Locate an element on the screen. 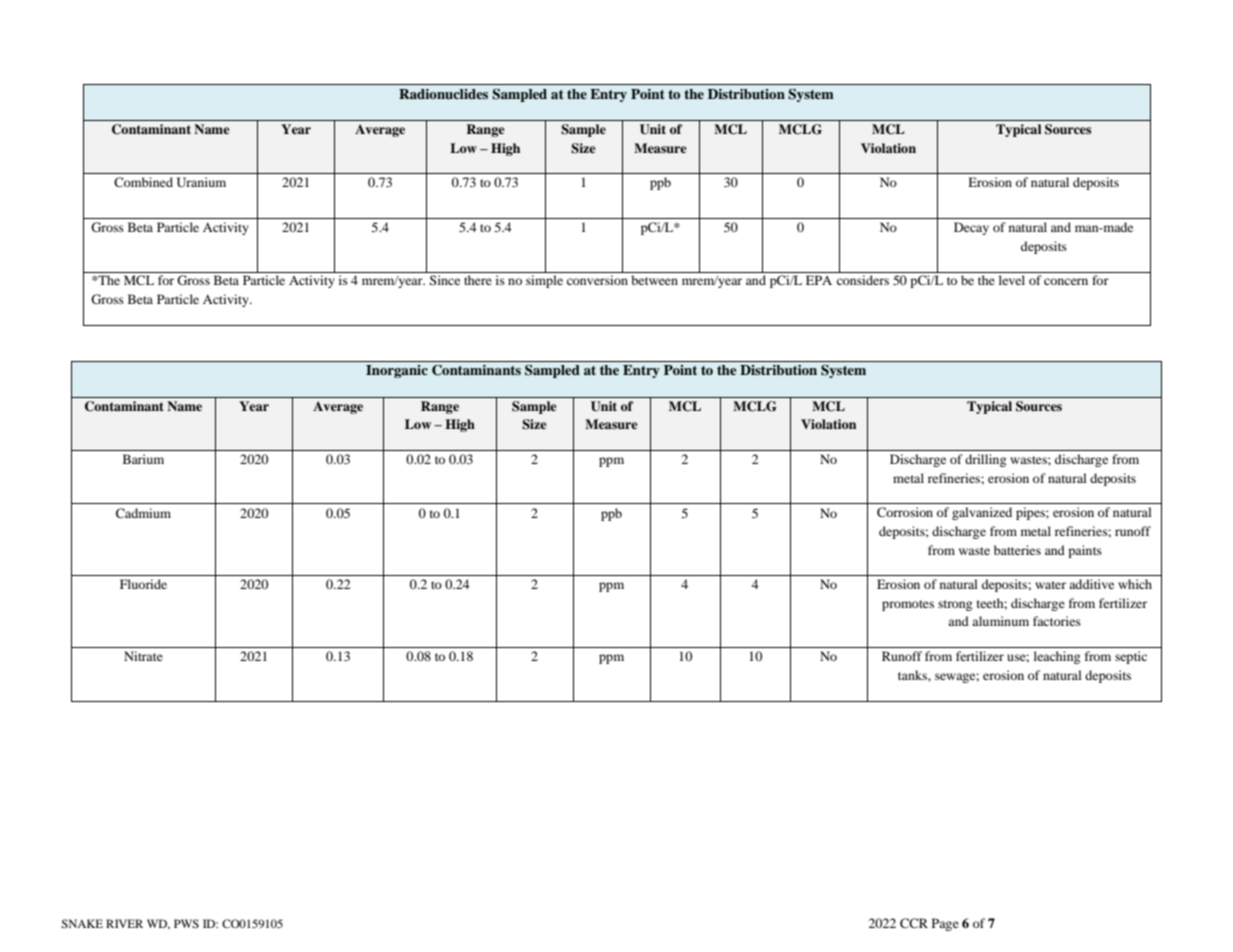  Radionuclides is located at coordinates (443, 94).
